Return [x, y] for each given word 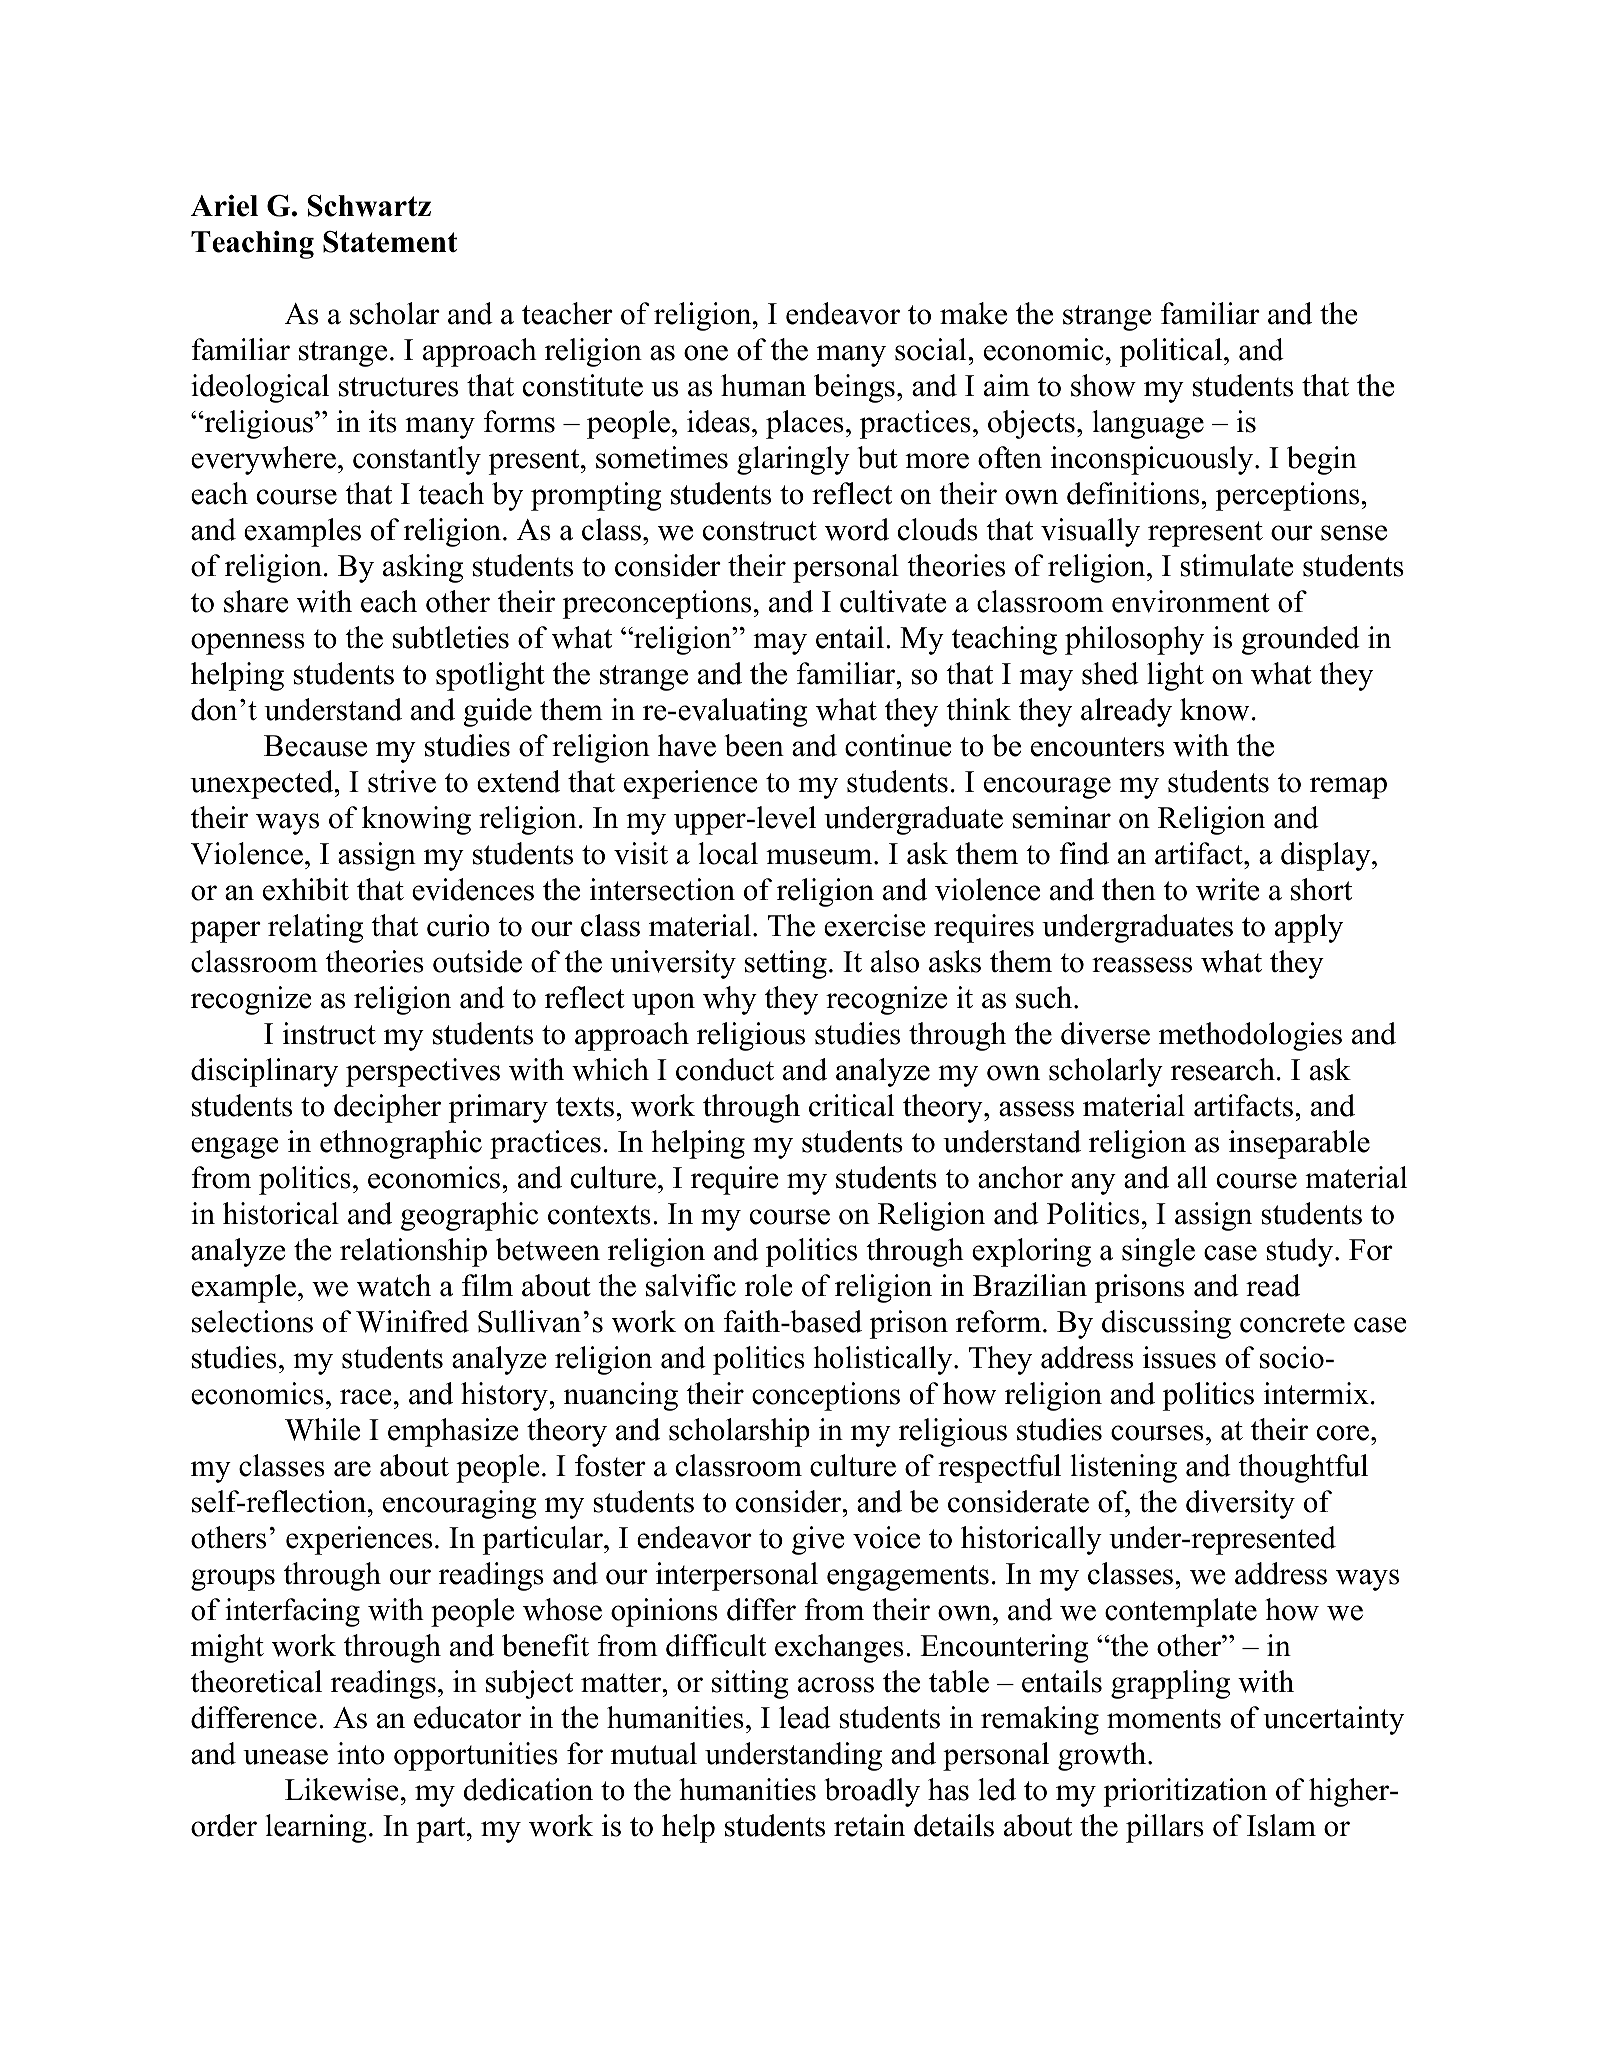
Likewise [341, 1789]
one [706, 353]
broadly [872, 1792]
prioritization [1185, 1792]
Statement [390, 242]
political [1172, 352]
